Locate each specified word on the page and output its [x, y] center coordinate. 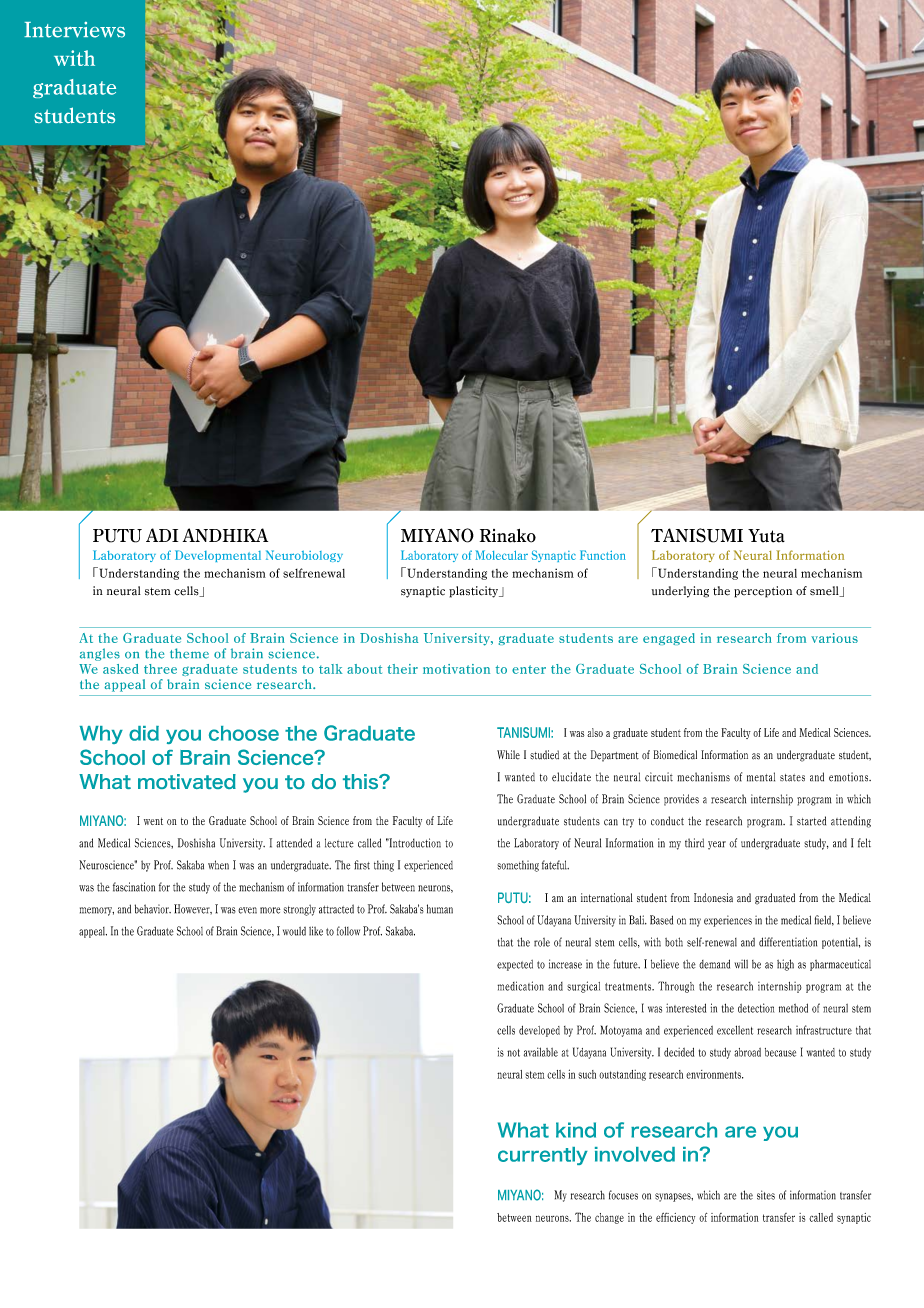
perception [763, 592]
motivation [456, 669]
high [785, 965]
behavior [153, 909]
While [508, 755]
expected [515, 965]
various [834, 638]
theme [189, 653]
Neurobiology [304, 556]
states [792, 778]
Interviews [74, 30]
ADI [162, 535]
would [294, 931]
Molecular [502, 555]
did [144, 733]
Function [603, 555]
